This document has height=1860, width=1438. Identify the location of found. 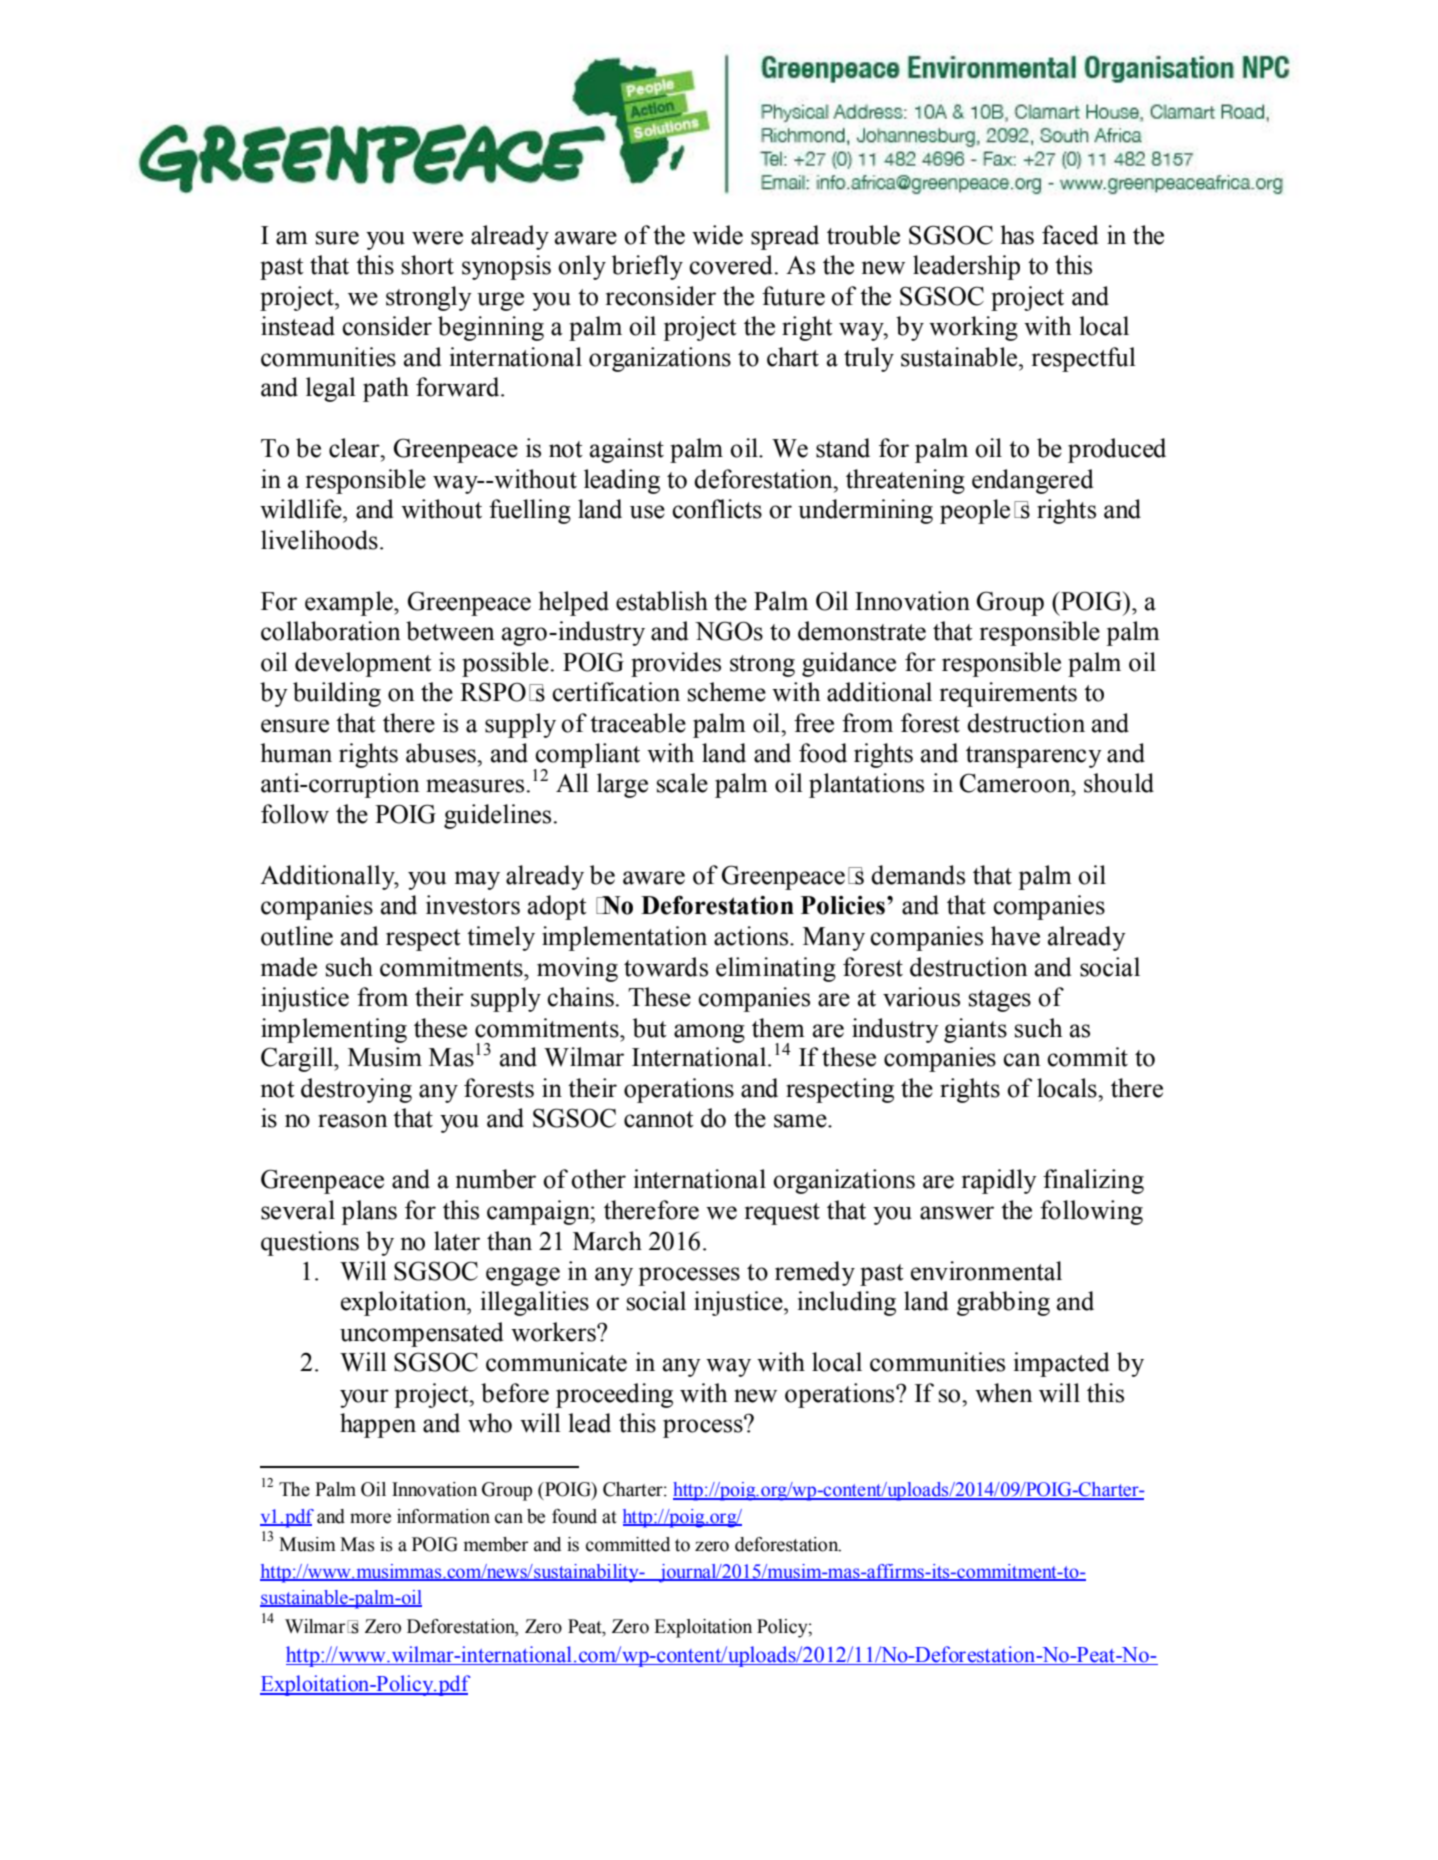
(574, 1516).
